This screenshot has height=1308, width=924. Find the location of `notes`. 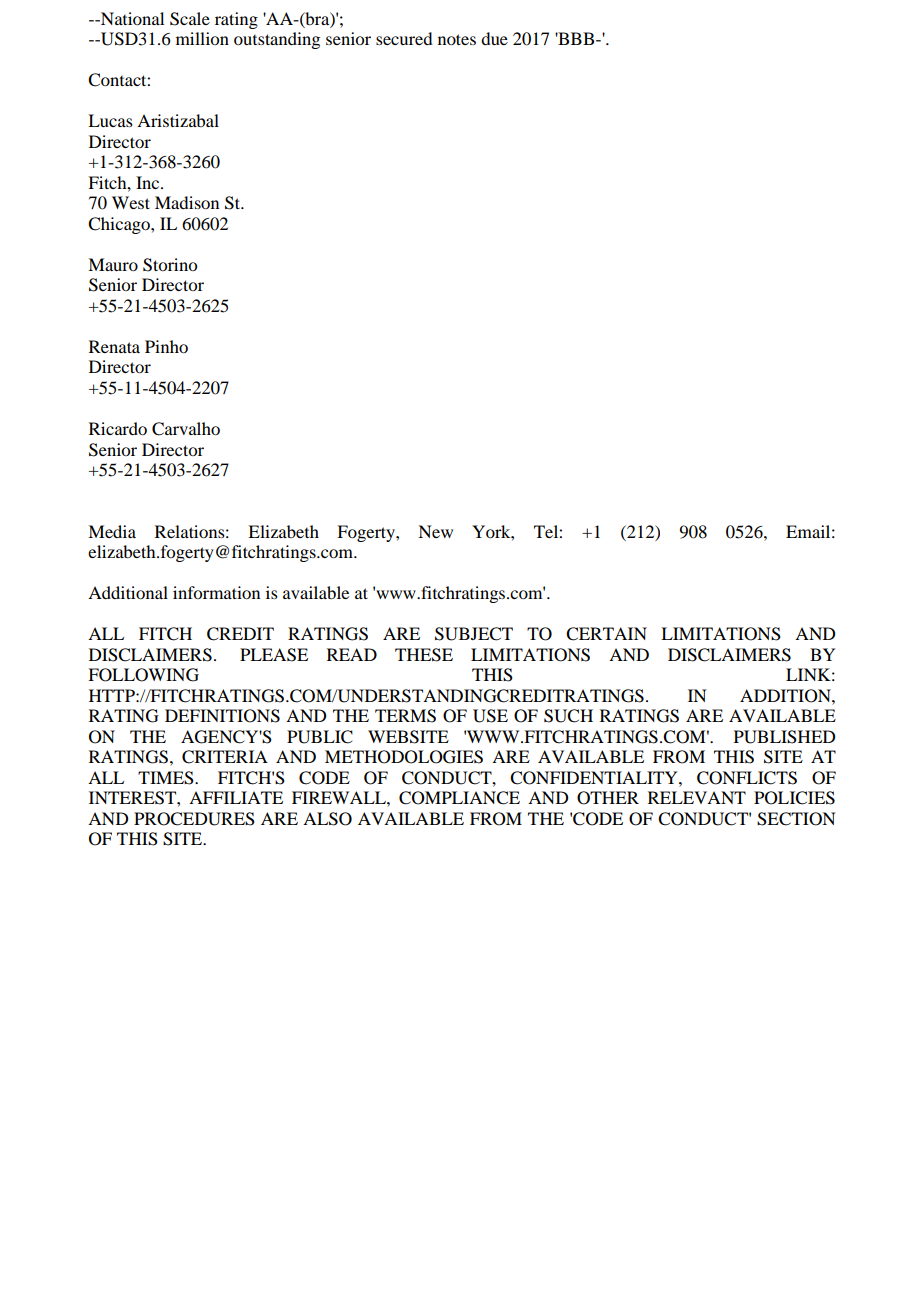

notes is located at coordinates (457, 39).
